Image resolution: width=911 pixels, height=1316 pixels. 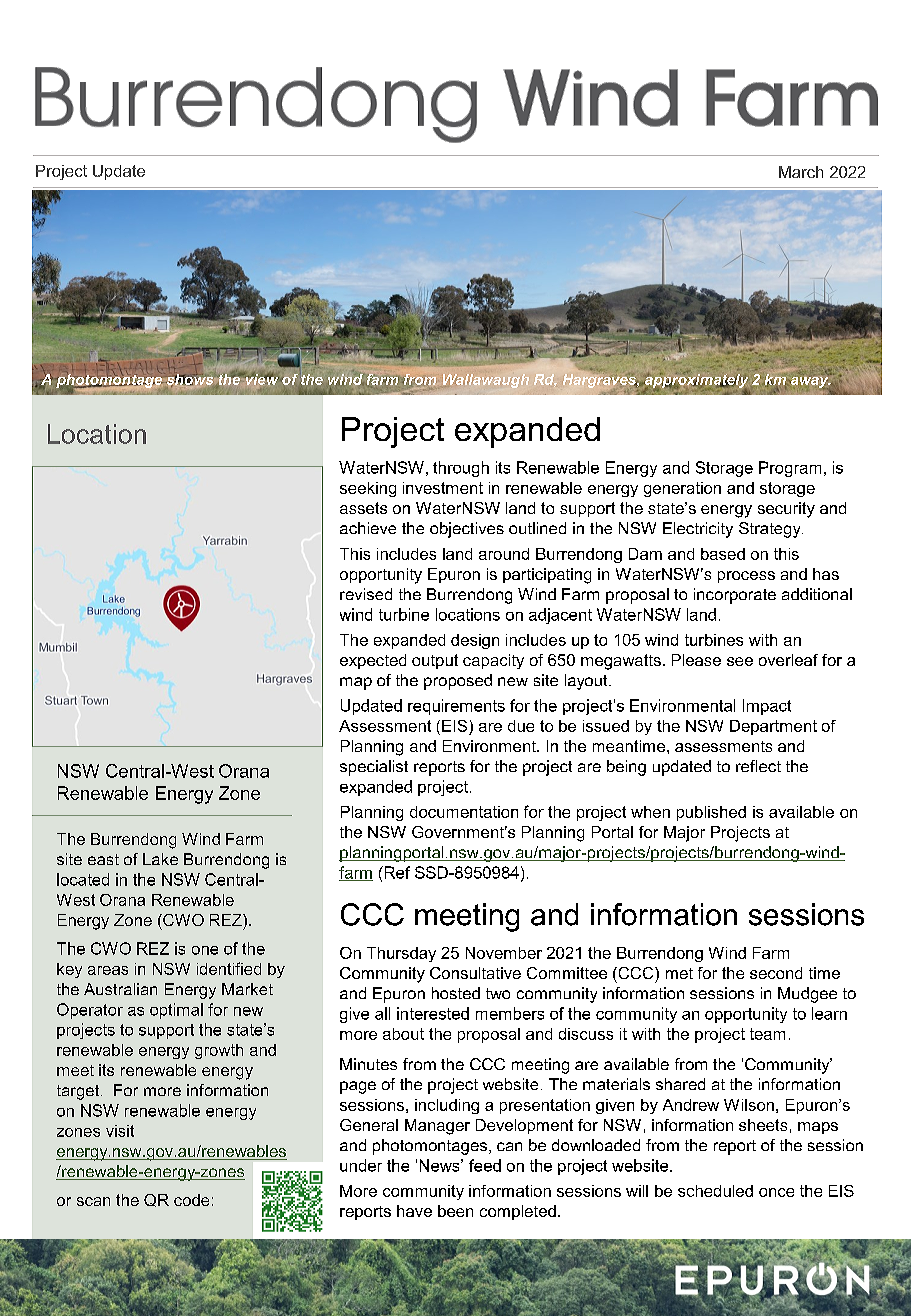 I want to click on seeking, so click(x=368, y=489).
